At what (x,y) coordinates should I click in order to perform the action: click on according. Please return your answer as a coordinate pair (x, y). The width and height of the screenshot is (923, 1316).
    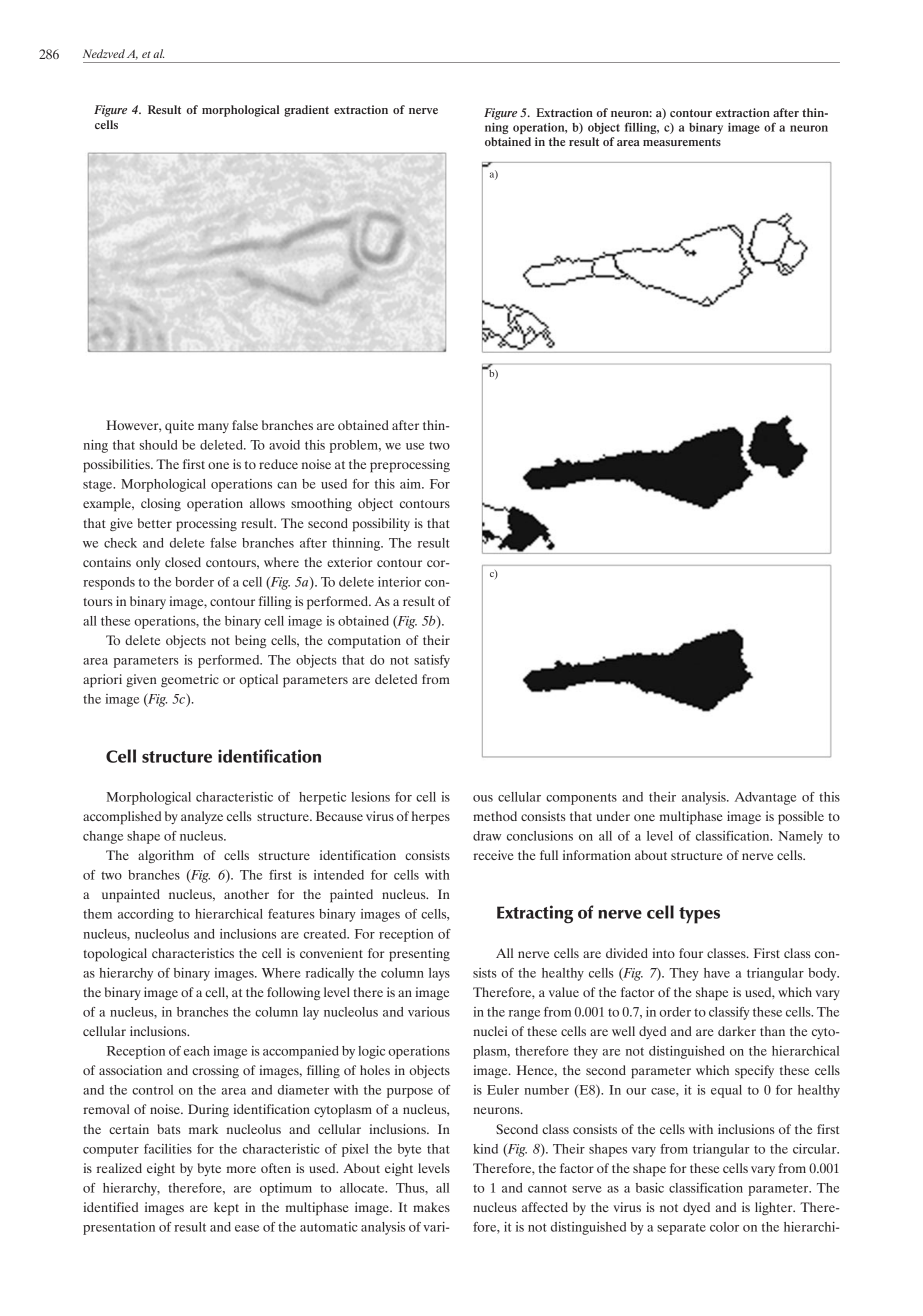
    Looking at the image, I should click on (146, 915).
